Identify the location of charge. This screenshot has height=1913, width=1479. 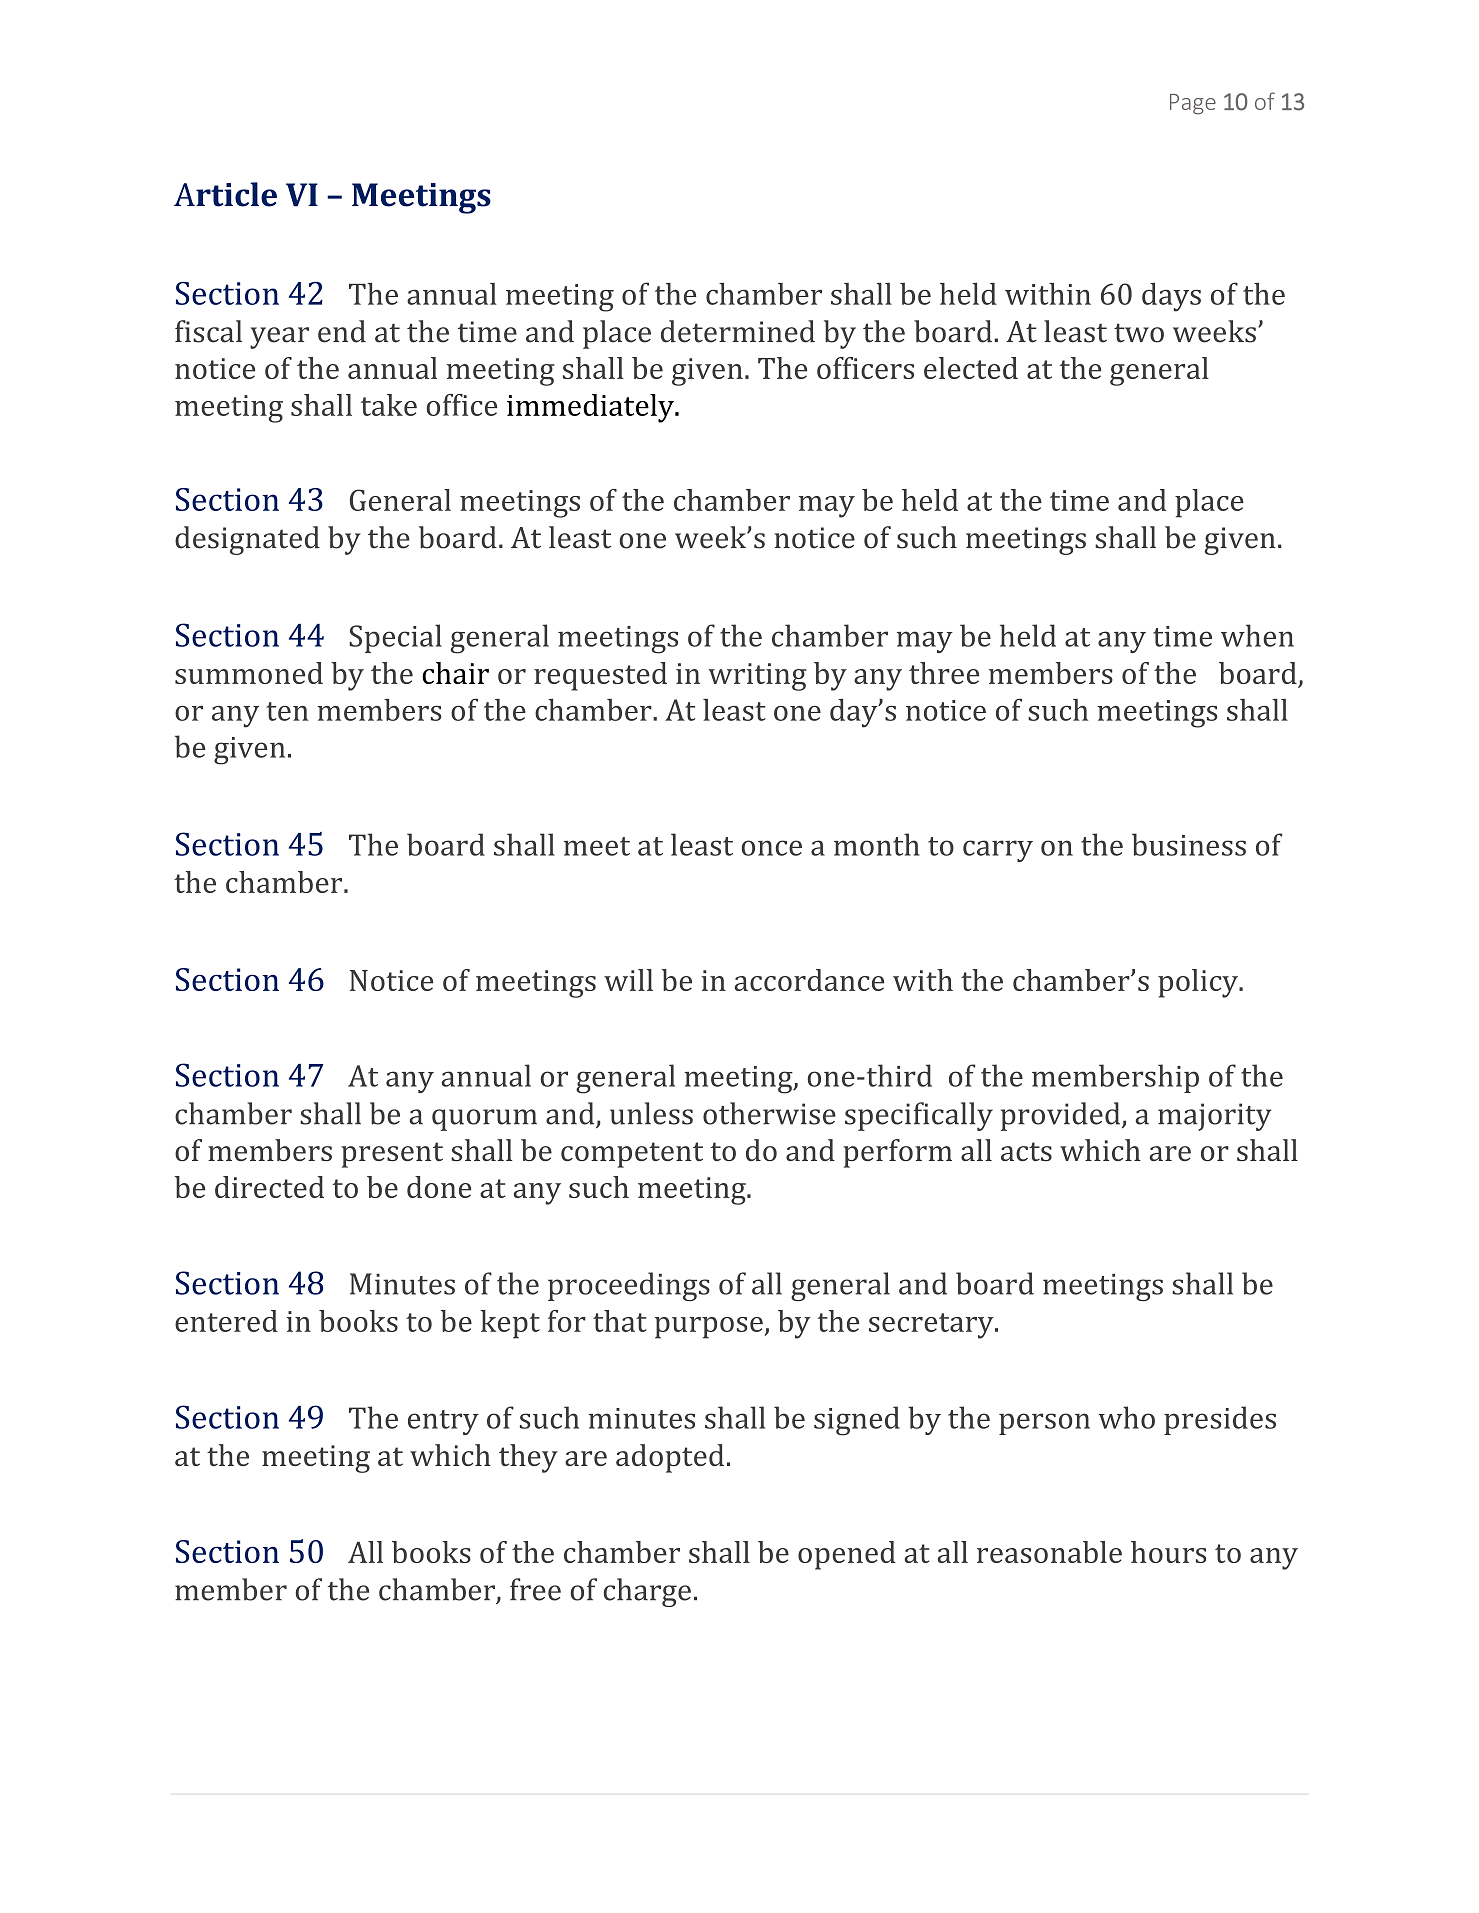
(647, 1592).
